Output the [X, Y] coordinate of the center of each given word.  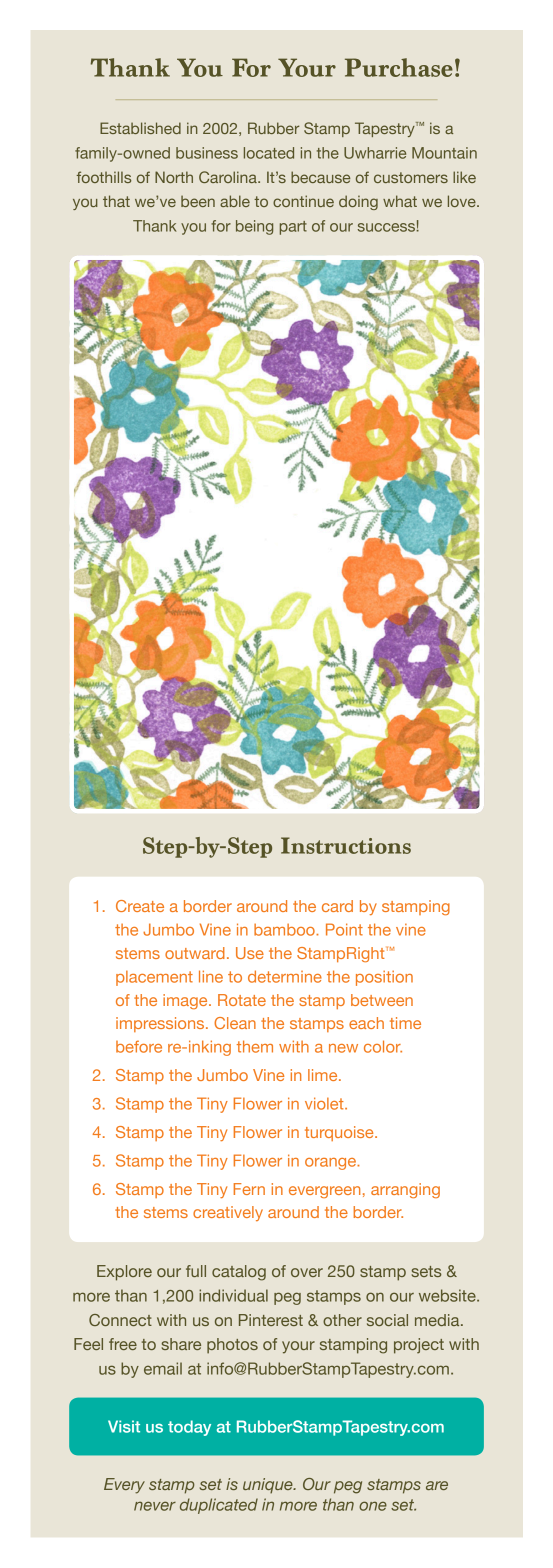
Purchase [399, 67]
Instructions [346, 845]
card [337, 906]
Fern [249, 1189]
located [269, 153]
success [387, 227]
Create [140, 906]
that [116, 201]
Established [140, 128]
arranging [405, 1190]
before [139, 1046]
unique [269, 1486]
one [373, 1506]
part [293, 228]
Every [124, 1486]
